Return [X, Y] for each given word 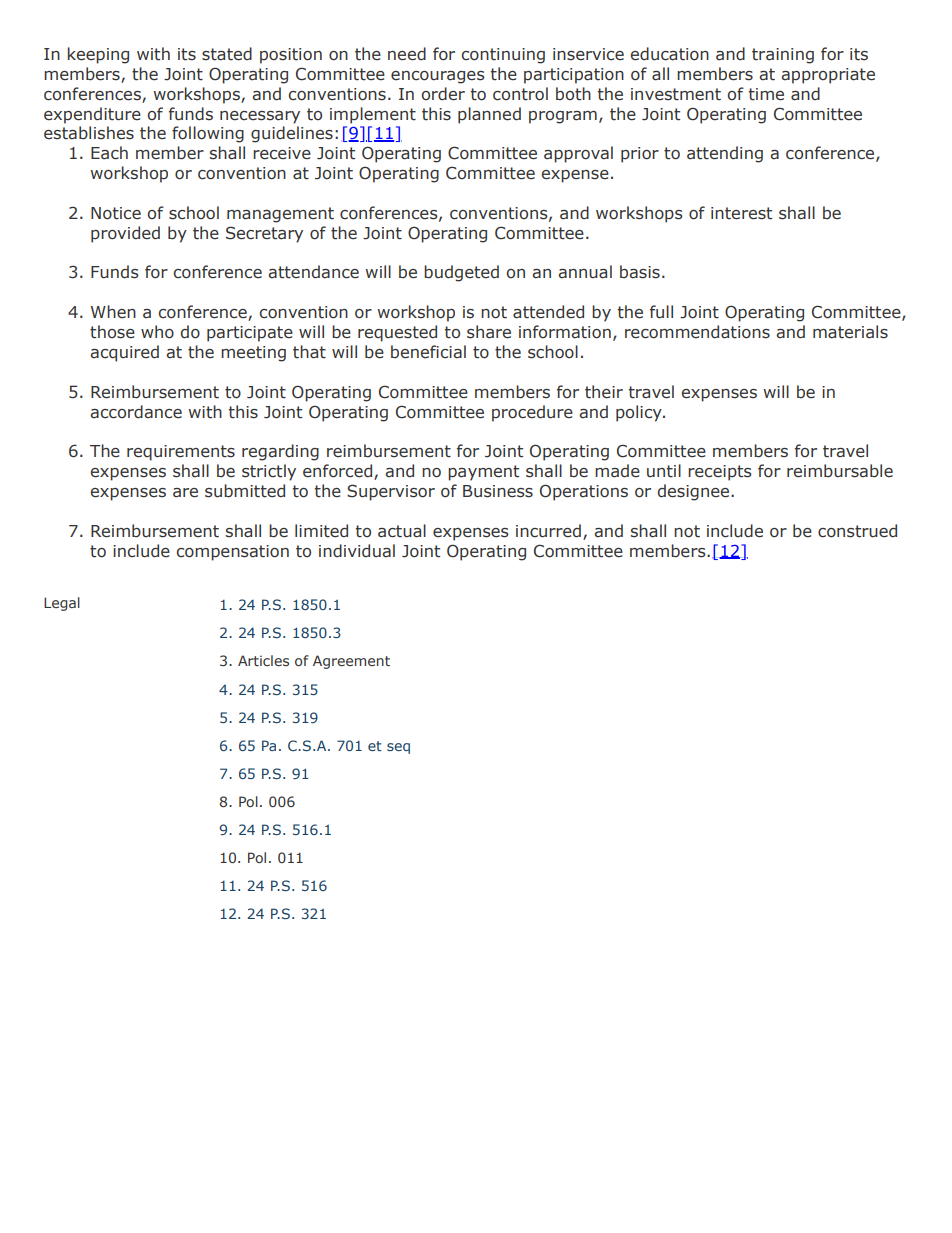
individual [357, 551]
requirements [181, 453]
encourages [438, 77]
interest [741, 213]
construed [857, 531]
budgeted [461, 273]
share [489, 332]
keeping [98, 55]
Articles [263, 660]
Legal [62, 604]
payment [483, 473]
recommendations [697, 332]
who [157, 332]
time [766, 94]
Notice [116, 213]
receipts [720, 473]
